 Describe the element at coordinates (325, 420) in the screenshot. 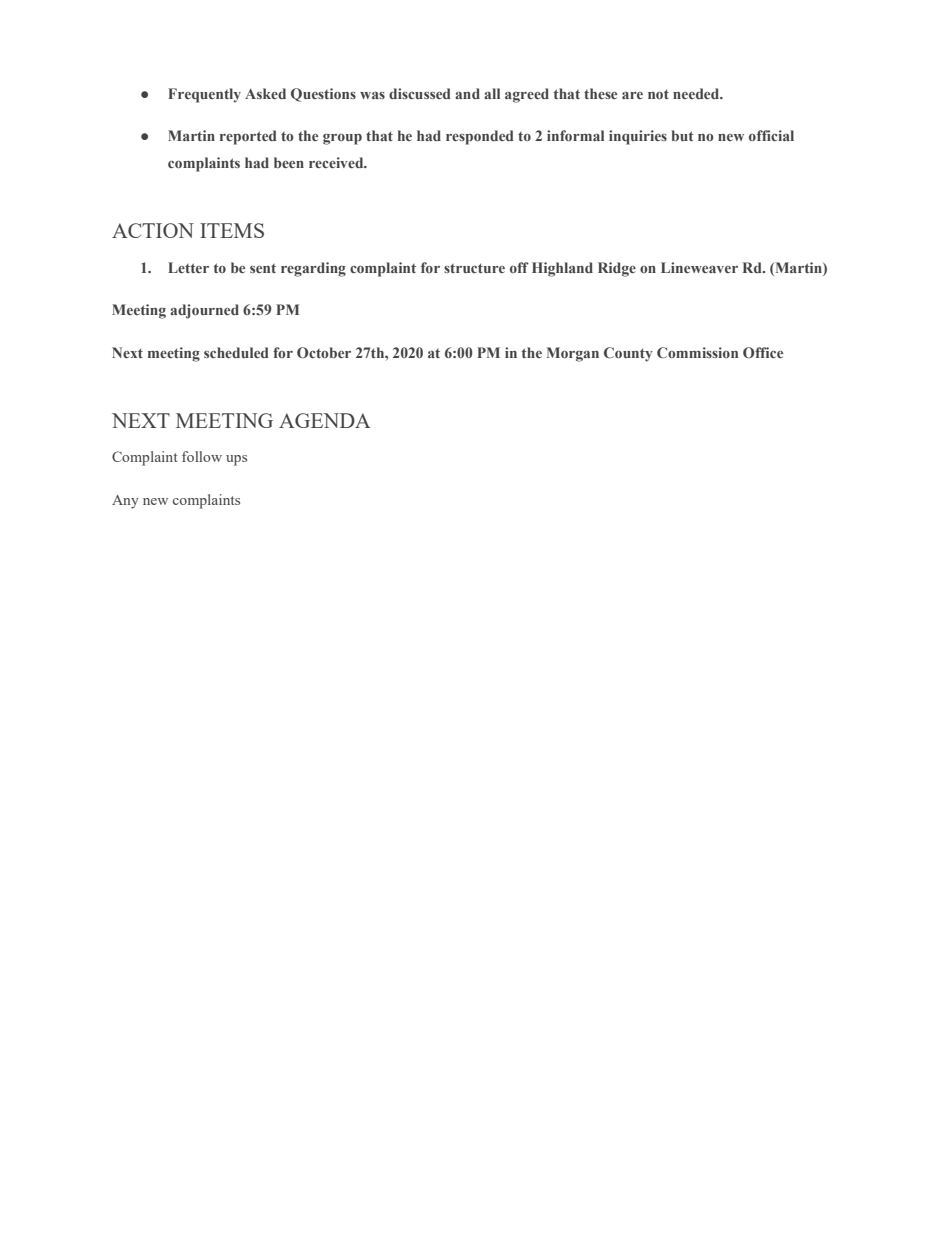

I see `AGENDA` at that location.
